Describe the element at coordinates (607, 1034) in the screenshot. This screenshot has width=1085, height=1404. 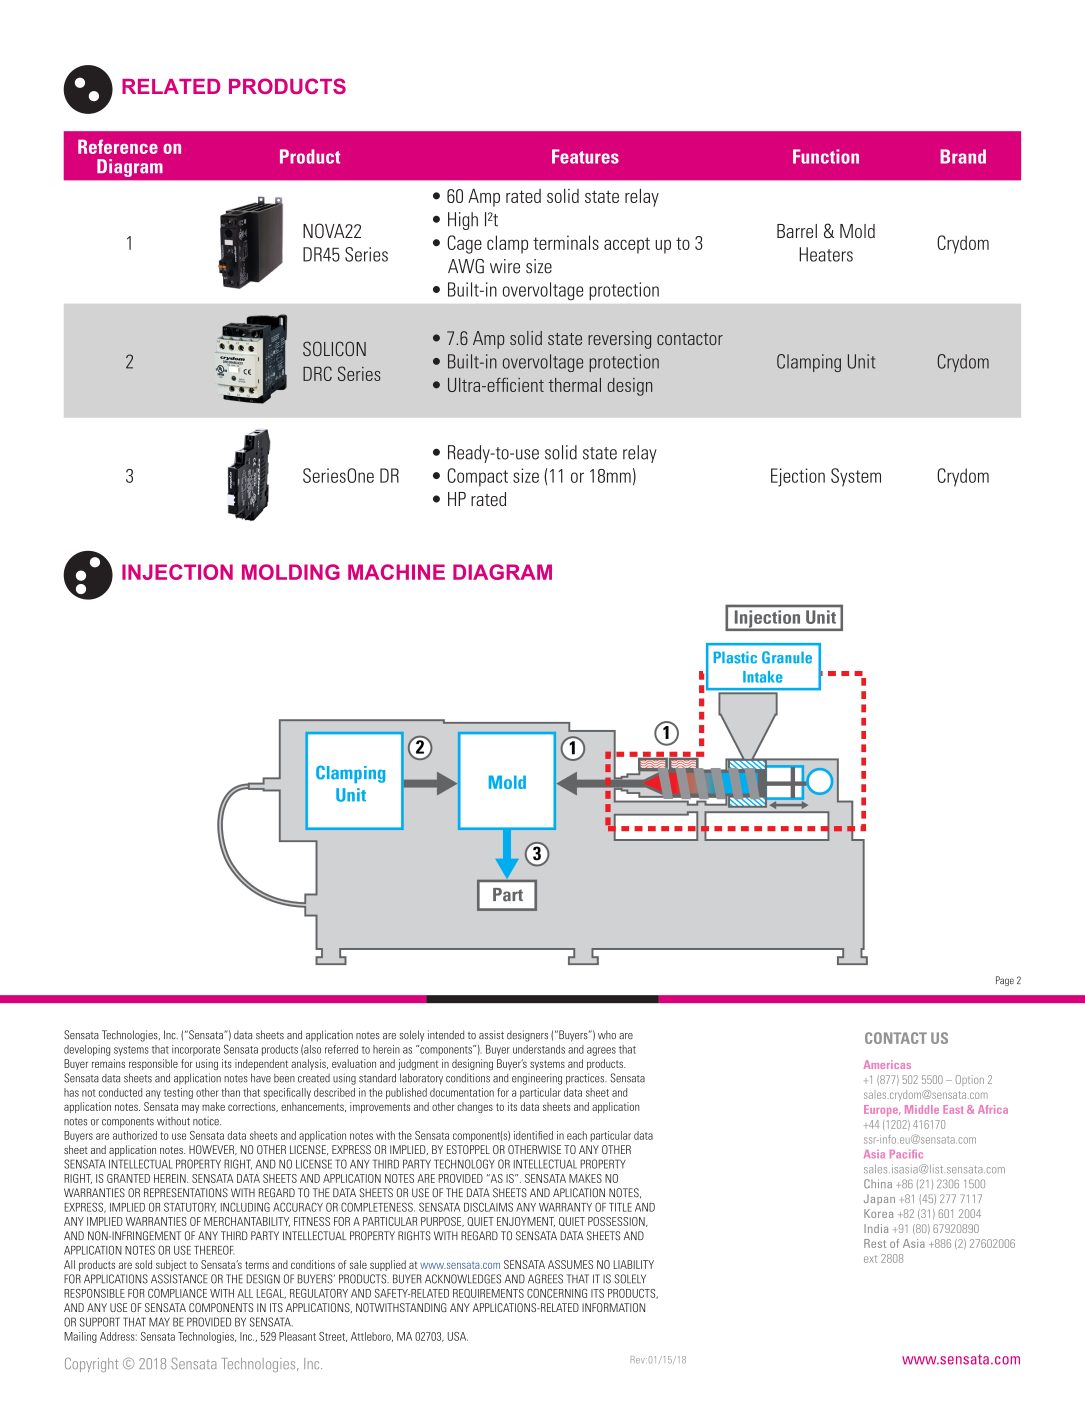
I see `who` at that location.
